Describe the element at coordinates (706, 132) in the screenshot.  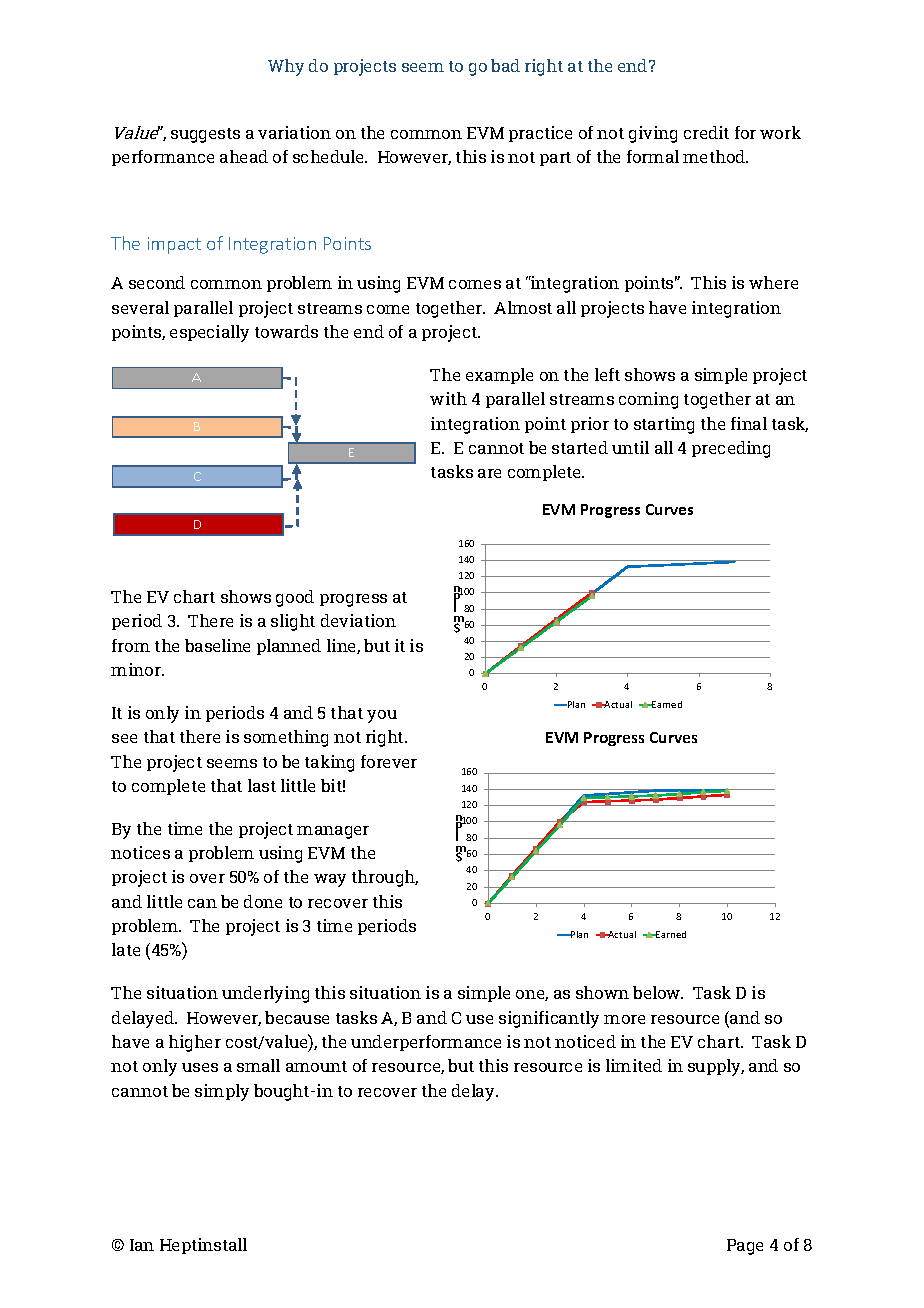
I see `credit` at that location.
